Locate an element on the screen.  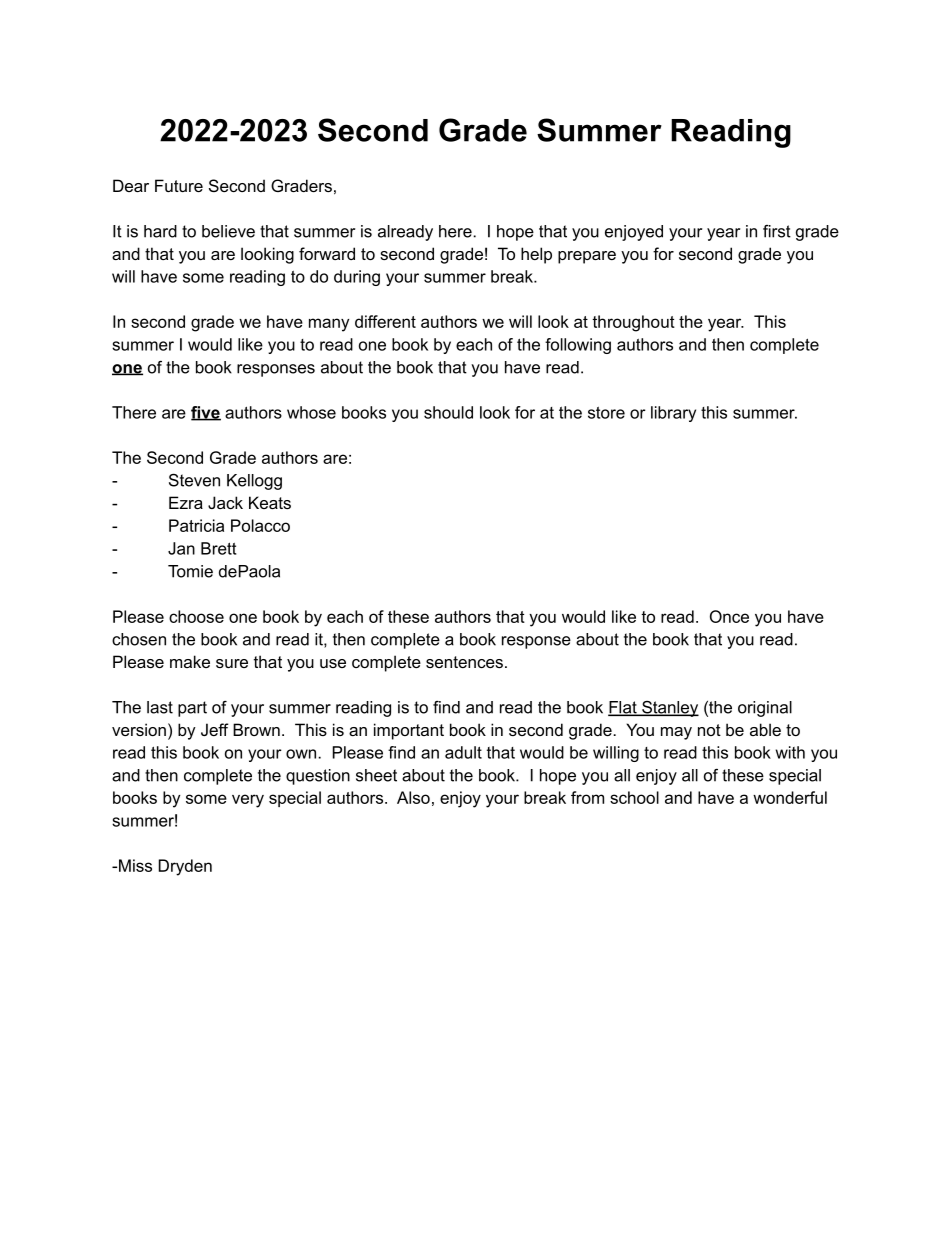
Once is located at coordinates (729, 616).
